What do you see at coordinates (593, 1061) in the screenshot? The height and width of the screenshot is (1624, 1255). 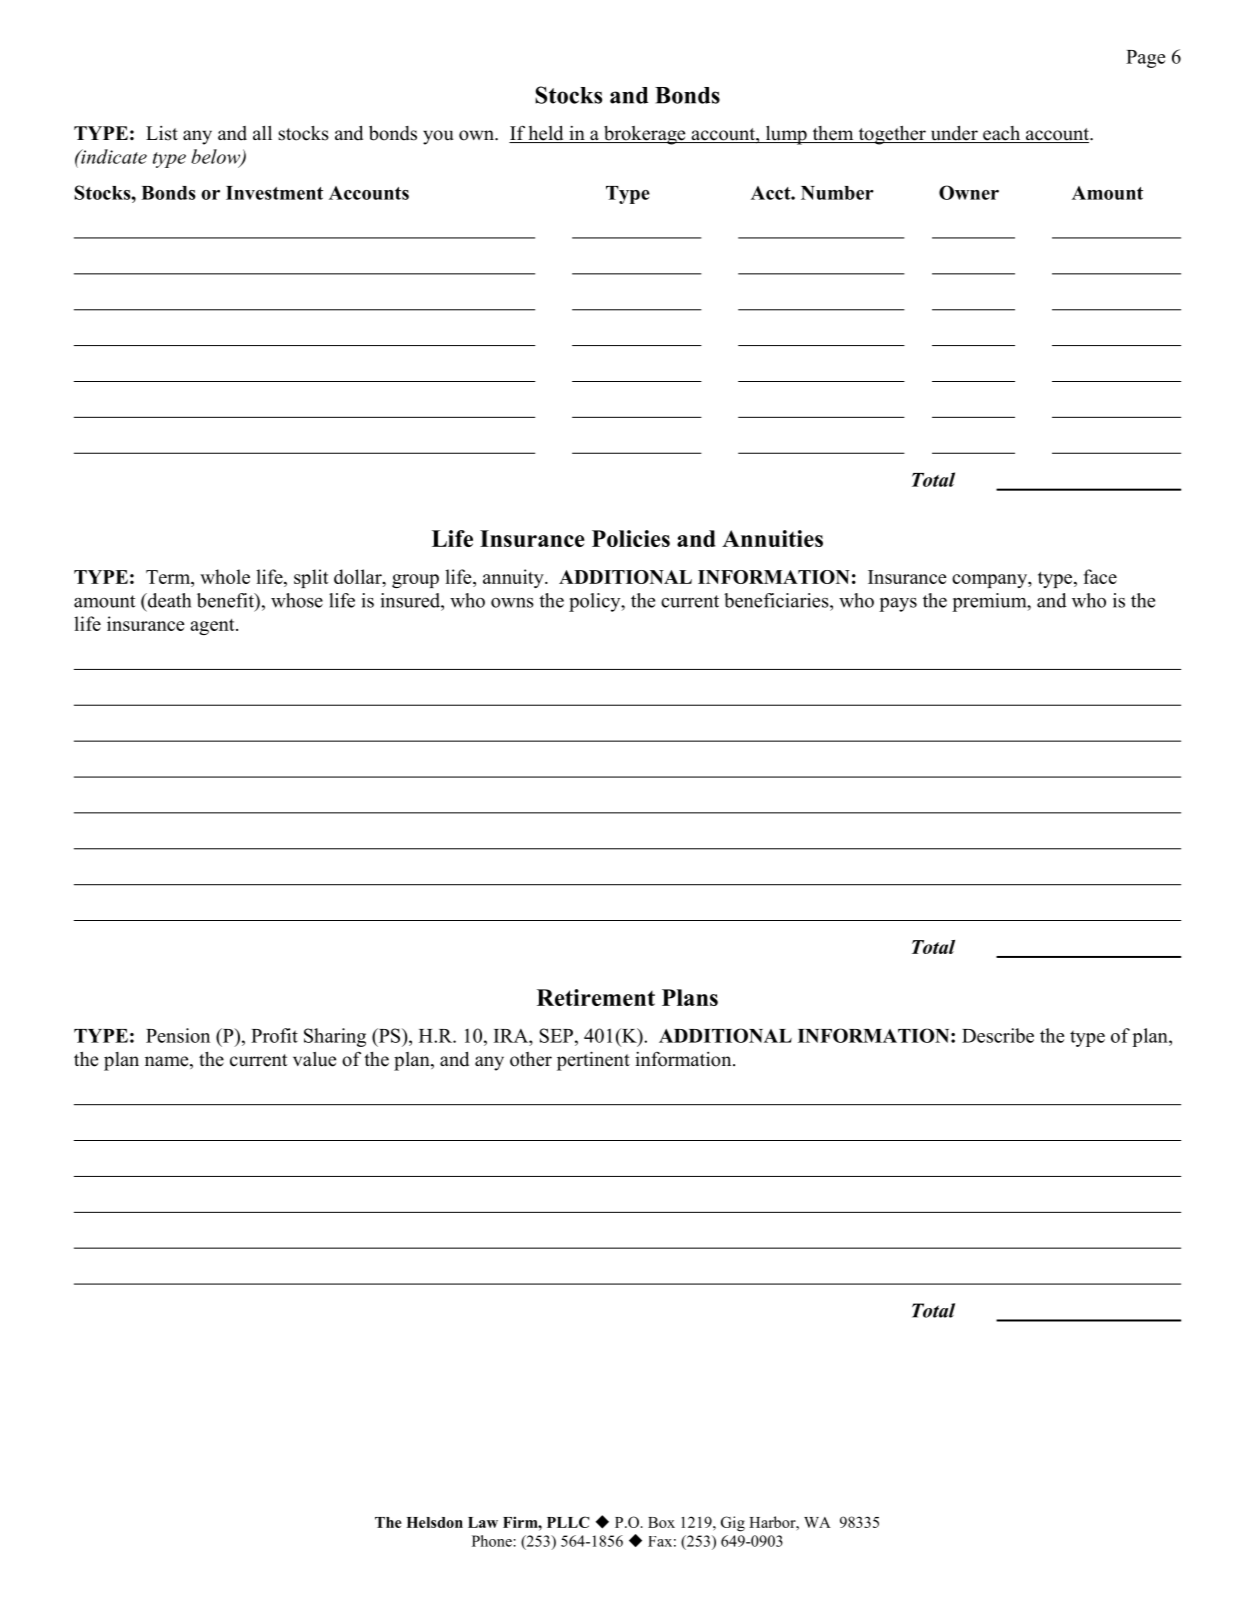 I see `pertinent` at bounding box center [593, 1061].
